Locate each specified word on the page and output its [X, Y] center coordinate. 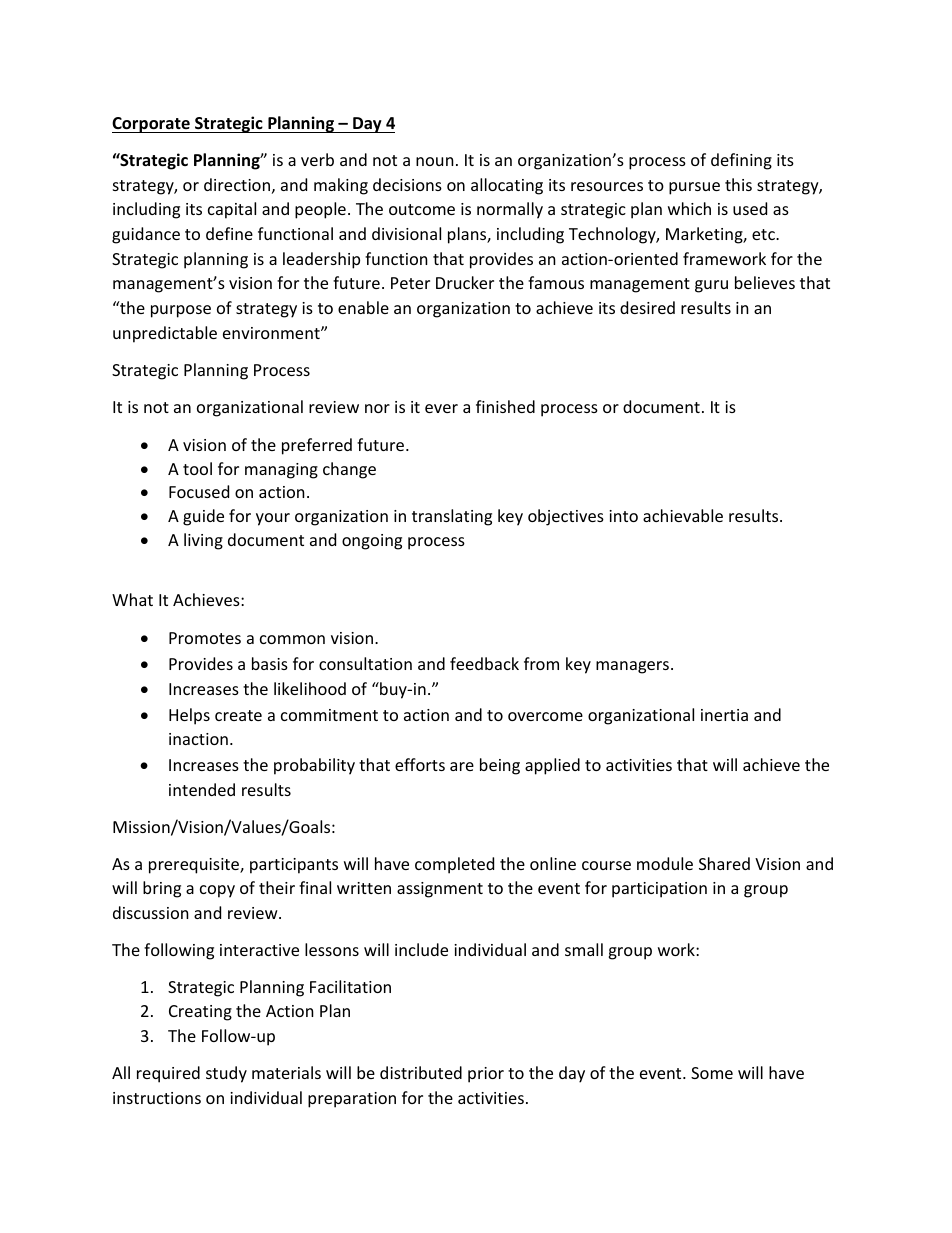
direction [237, 184]
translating [452, 517]
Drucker [465, 282]
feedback [484, 663]
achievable [683, 515]
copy [217, 891]
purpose [181, 311]
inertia [724, 715]
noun [435, 161]
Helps [189, 716]
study [226, 1074]
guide [203, 517]
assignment [440, 890]
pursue [694, 188]
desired [647, 307]
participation [659, 890]
